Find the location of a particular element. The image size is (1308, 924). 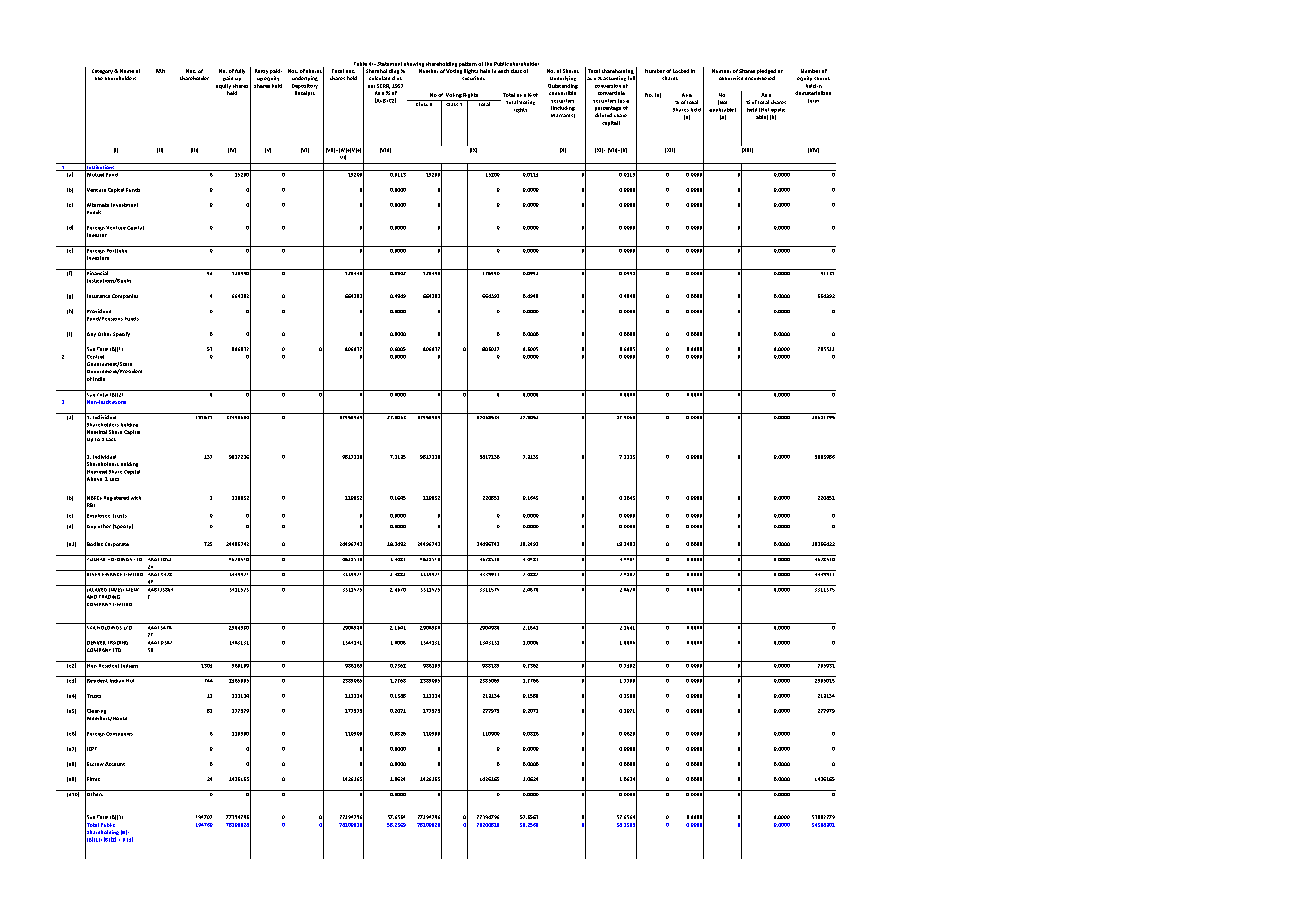

Corporate is located at coordinates (117, 544).
